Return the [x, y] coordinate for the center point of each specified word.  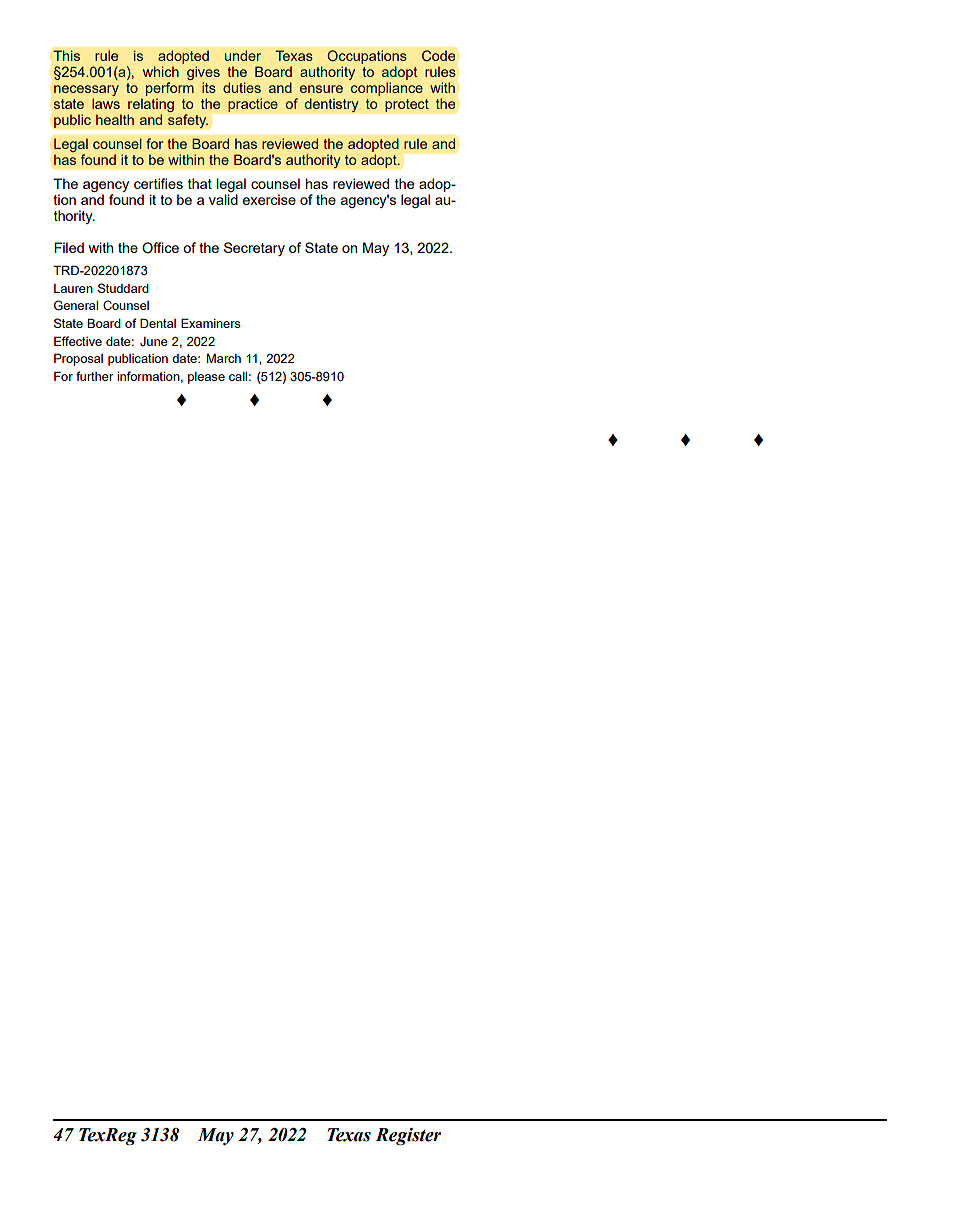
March [224, 358]
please [206, 378]
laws [106, 103]
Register [408, 1137]
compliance [387, 89]
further [95, 376]
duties [242, 87]
